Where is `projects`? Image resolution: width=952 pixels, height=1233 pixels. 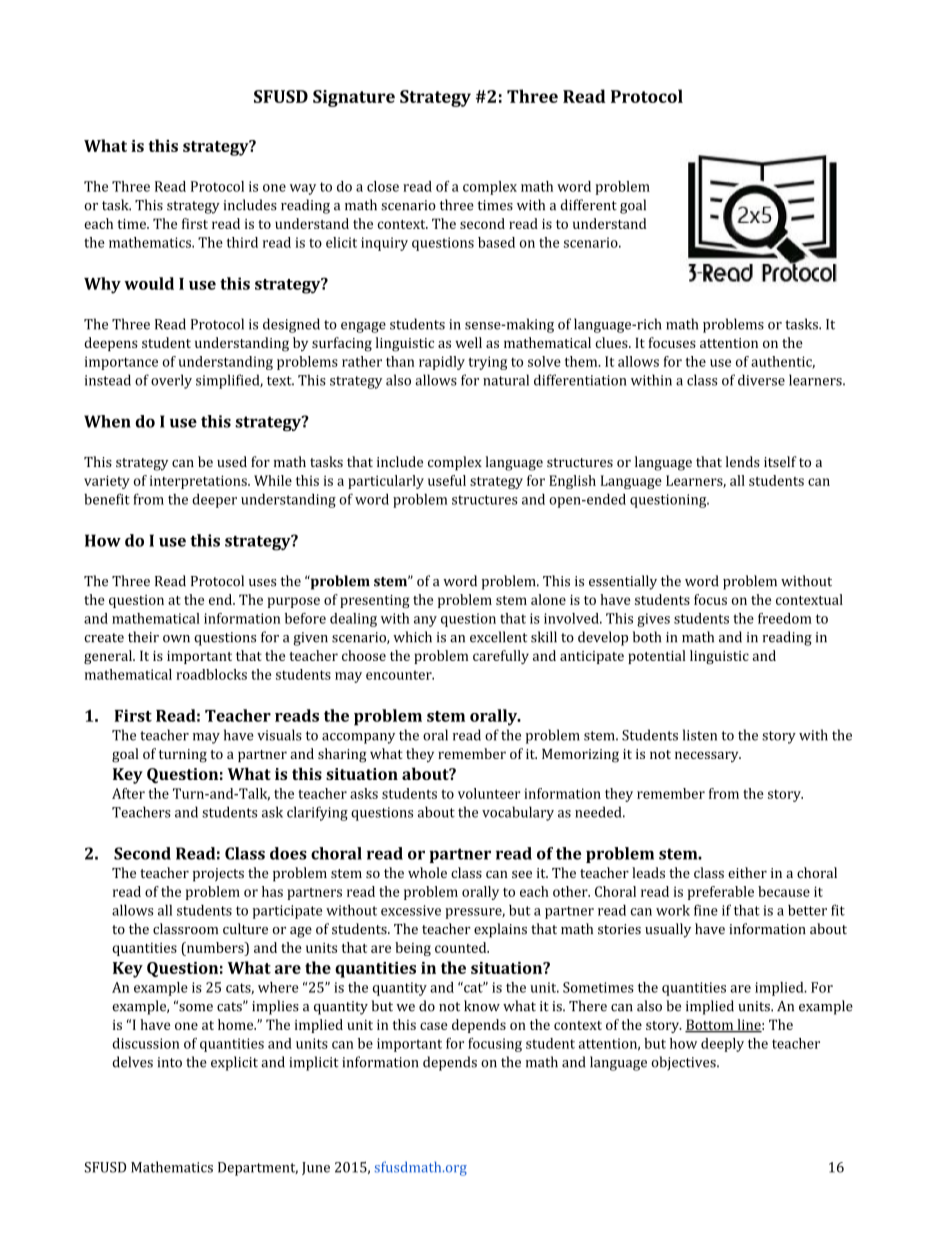 projects is located at coordinates (218, 875).
